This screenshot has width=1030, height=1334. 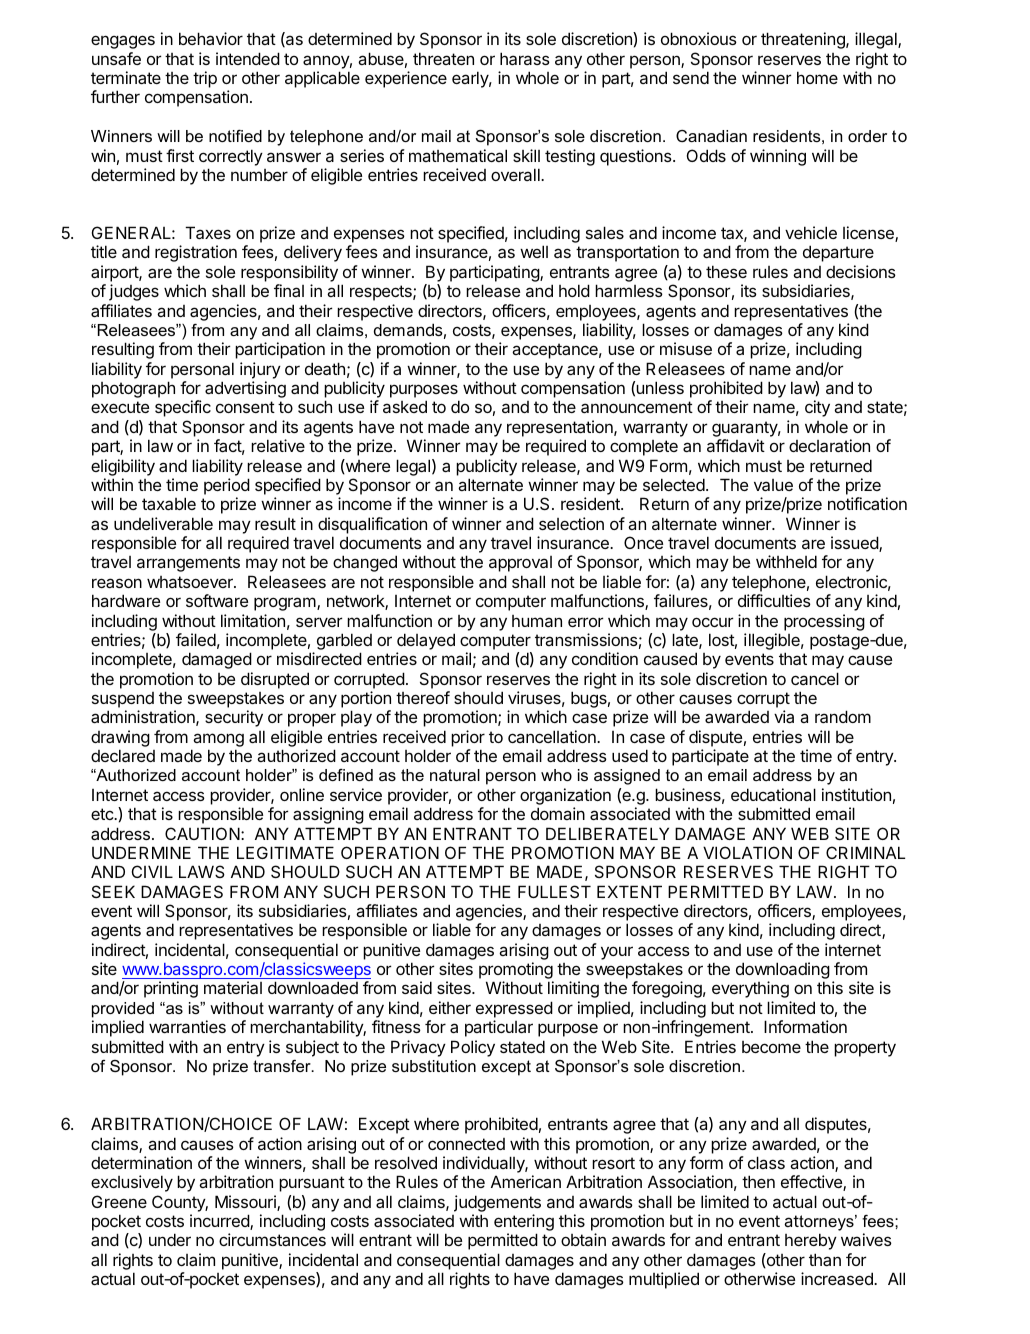 What do you see at coordinates (405, 406) in the screenshot?
I see `asked` at bounding box center [405, 406].
